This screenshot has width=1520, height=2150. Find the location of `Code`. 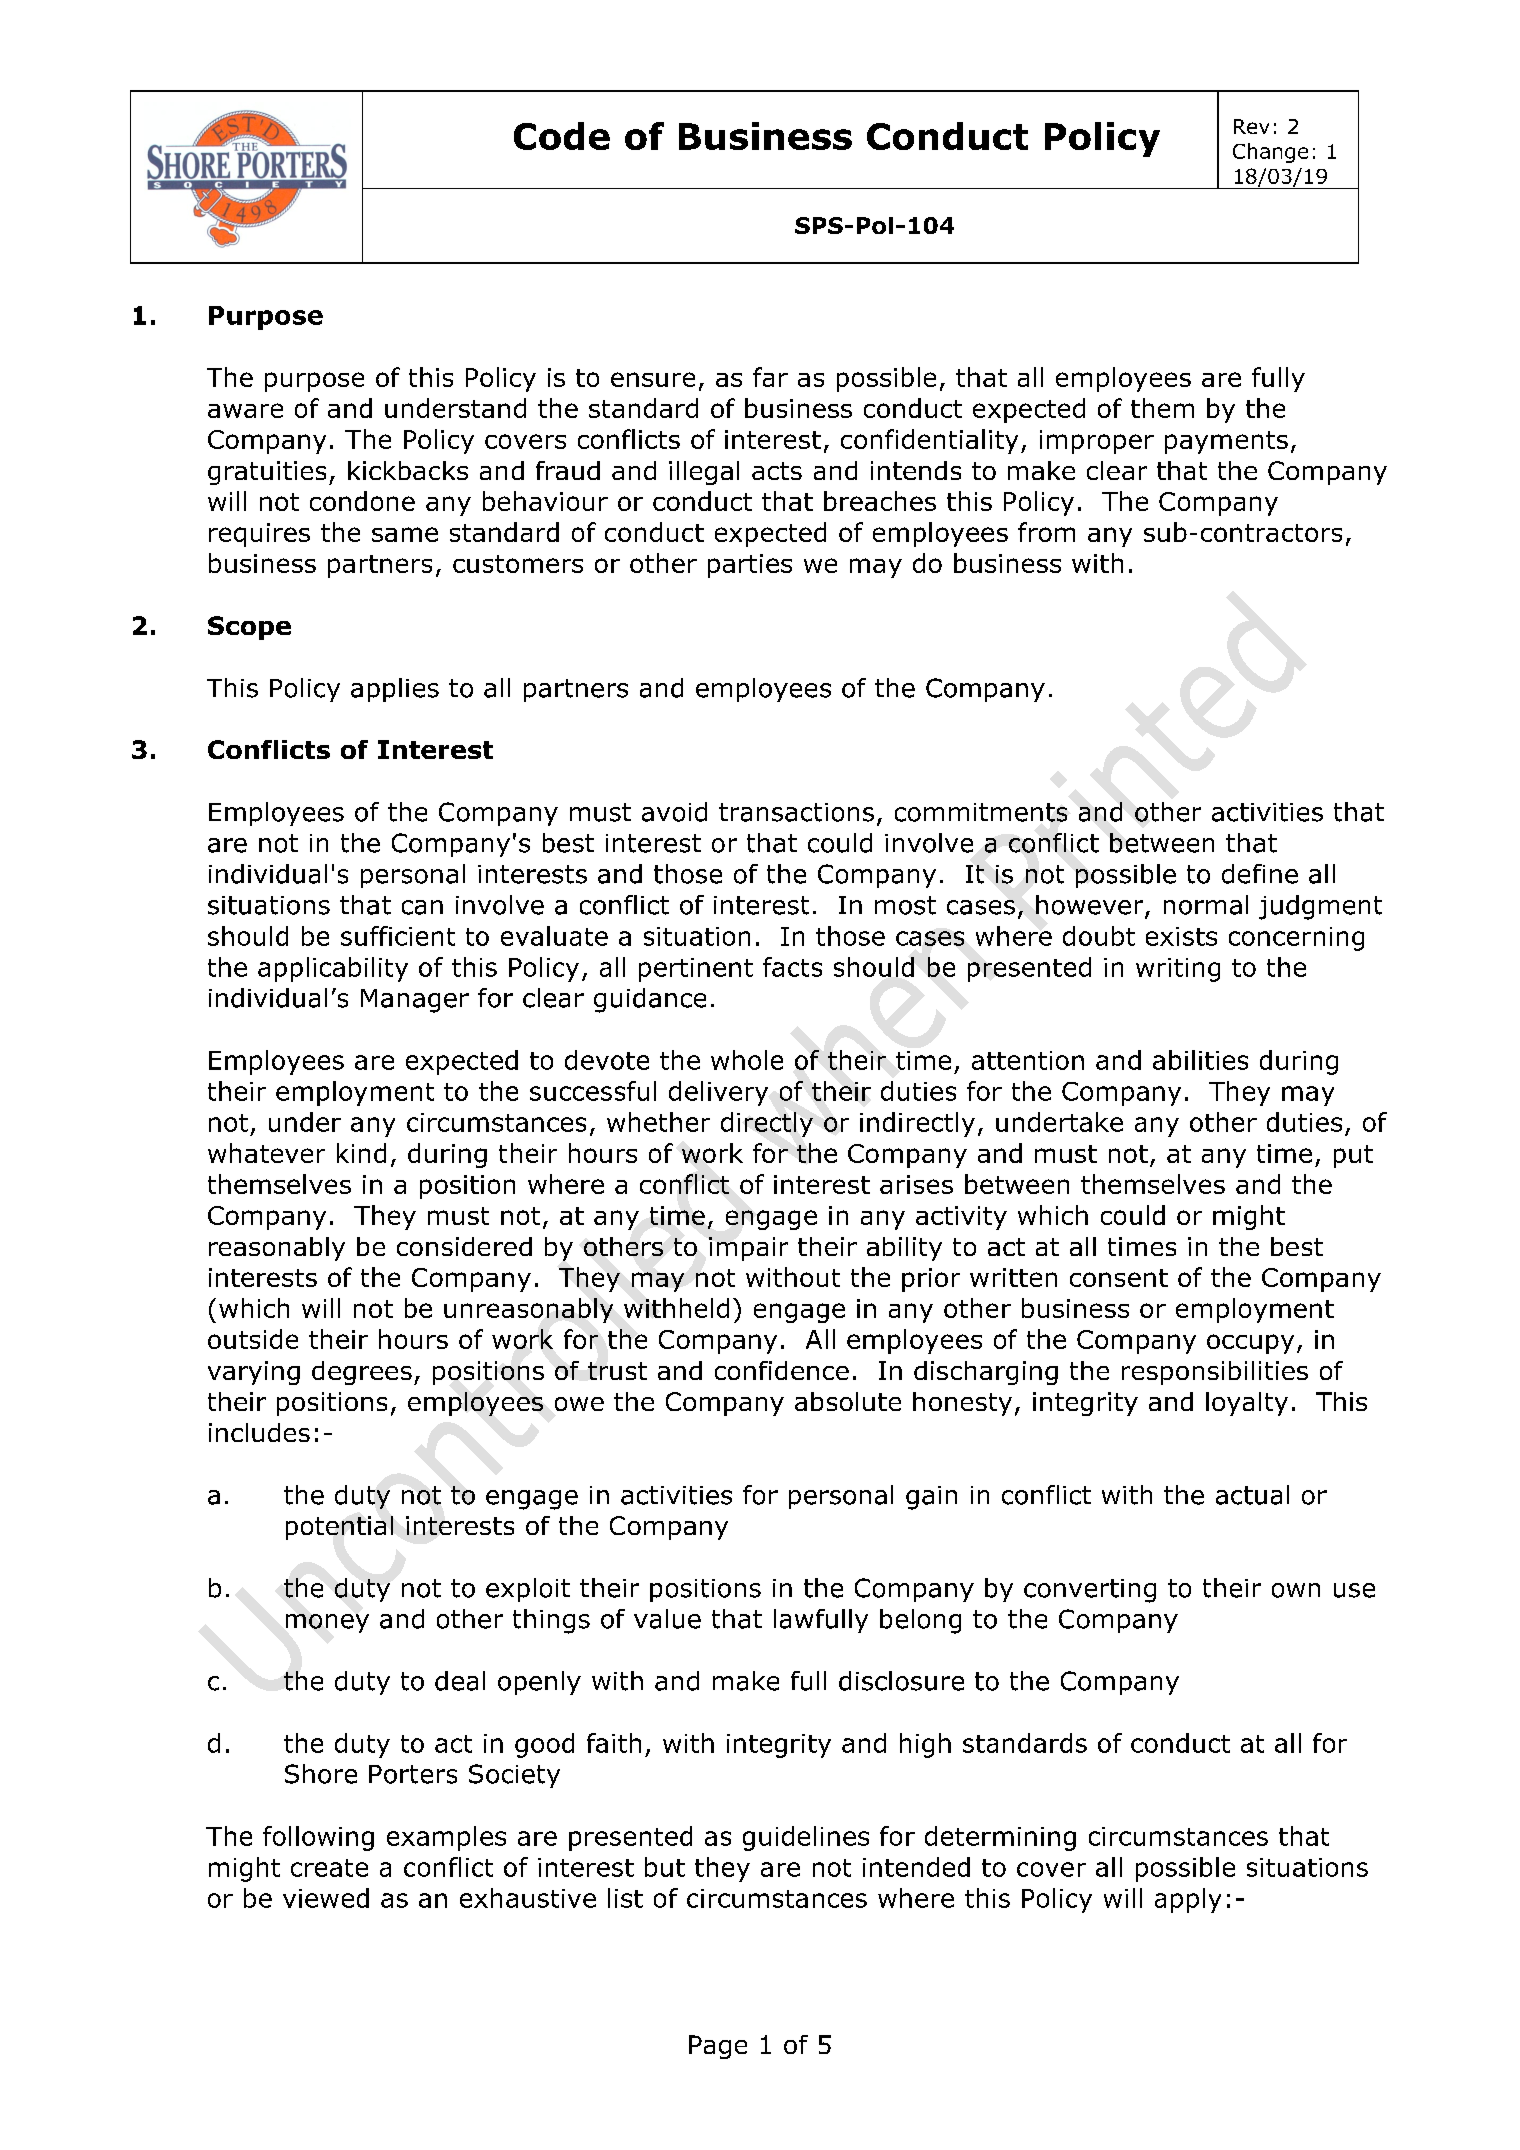

Code is located at coordinates (562, 136).
